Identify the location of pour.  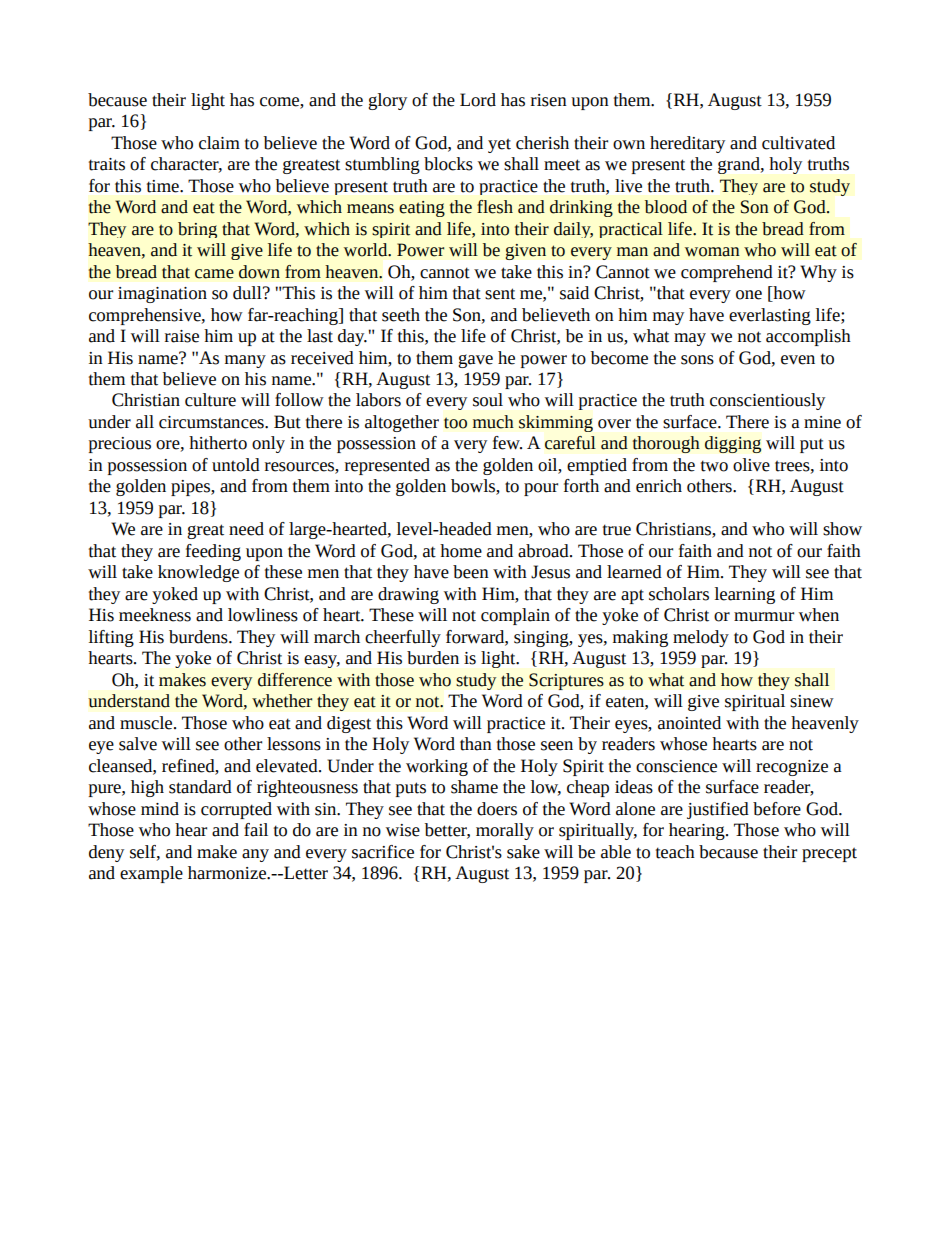
(541, 489).
